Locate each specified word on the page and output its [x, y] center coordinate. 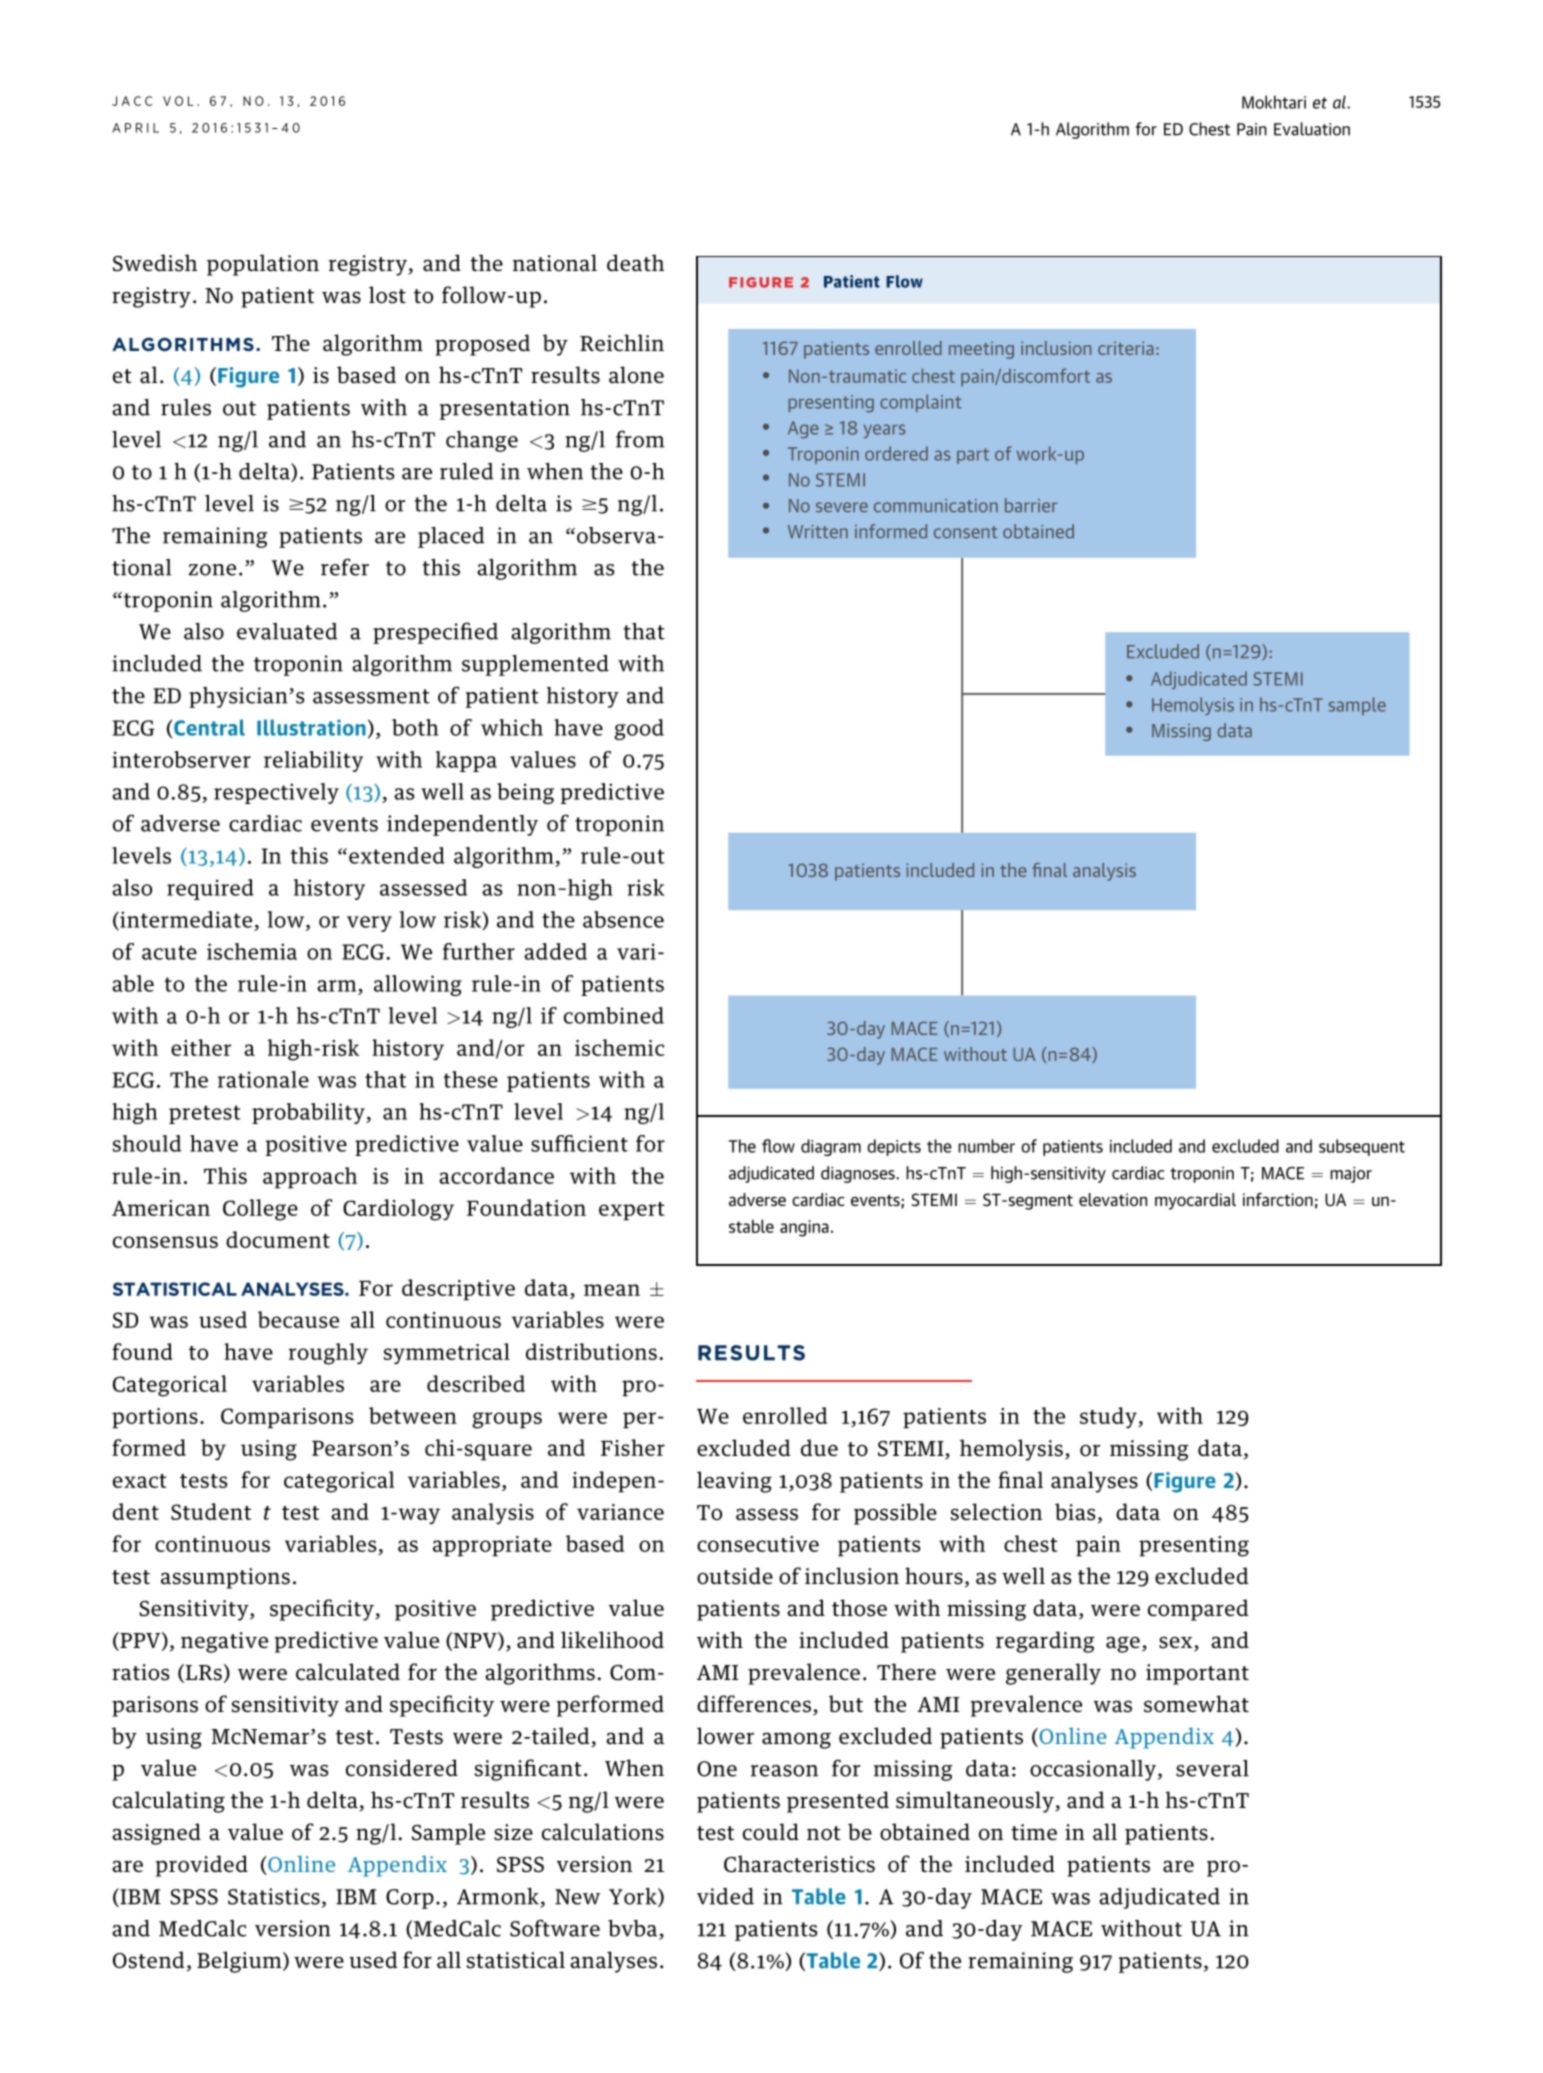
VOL [178, 101]
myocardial [1195, 1201]
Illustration [311, 727]
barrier [1031, 505]
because [298, 1319]
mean [612, 1290]
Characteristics [799, 1864]
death [635, 263]
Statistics [274, 1896]
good [639, 729]
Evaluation [1312, 129]
